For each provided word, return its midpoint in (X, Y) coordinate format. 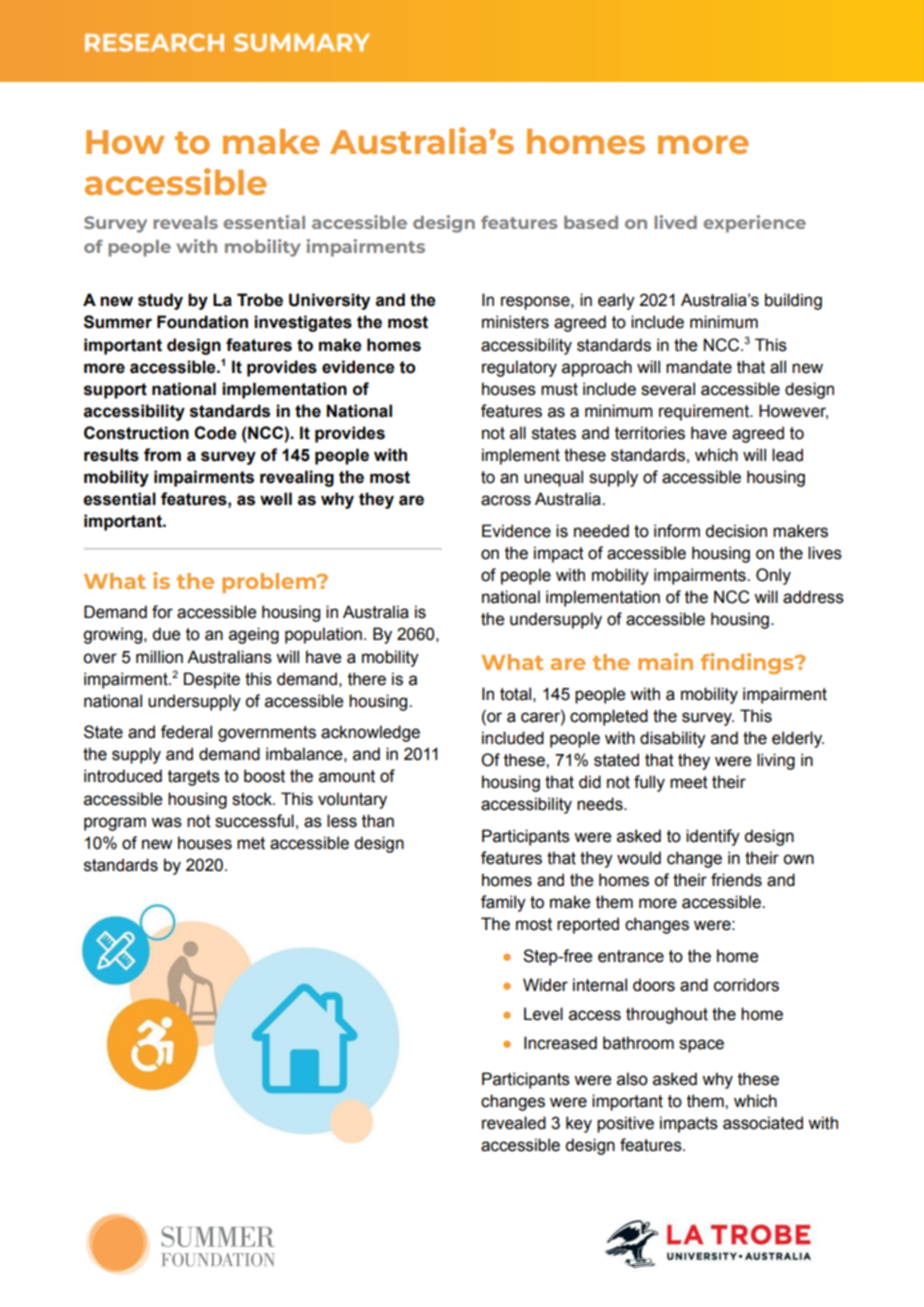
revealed (514, 1123)
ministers (515, 322)
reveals (185, 222)
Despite (212, 680)
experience (754, 224)
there (367, 679)
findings (748, 663)
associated (763, 1123)
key (579, 1124)
